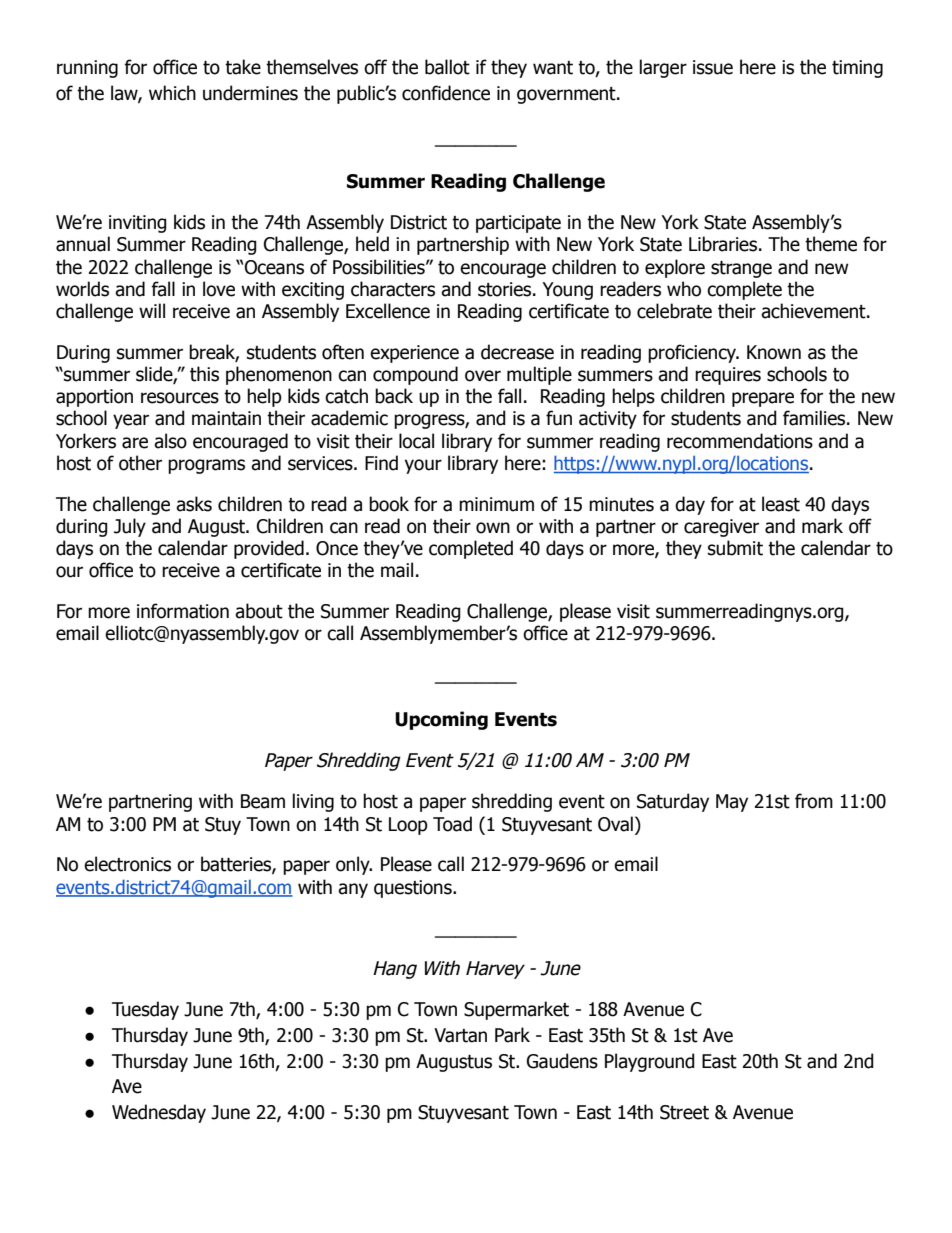  I want to click on minimum, so click(496, 504).
